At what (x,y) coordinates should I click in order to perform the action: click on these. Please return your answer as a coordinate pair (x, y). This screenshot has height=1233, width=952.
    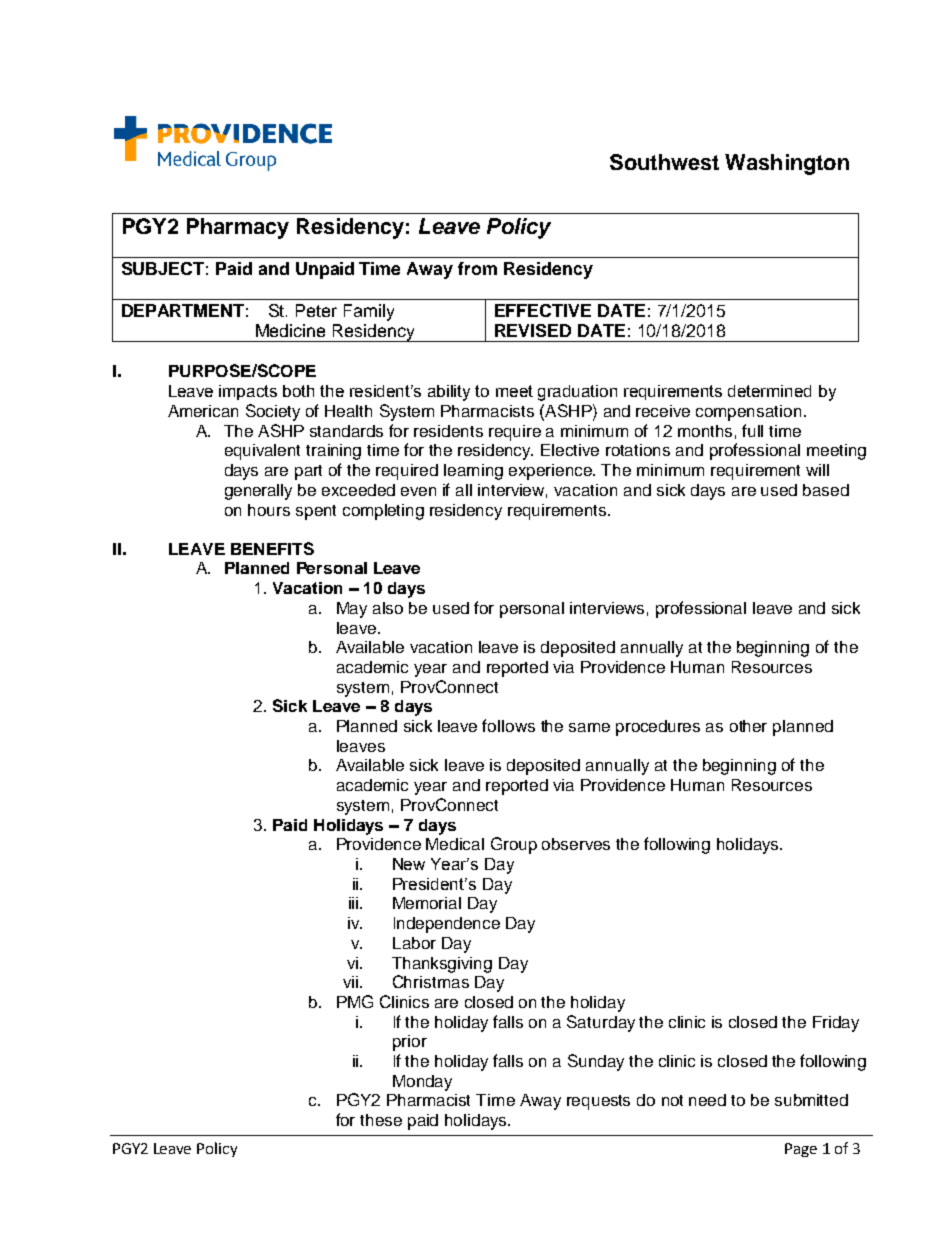
    Looking at the image, I should click on (381, 1120).
